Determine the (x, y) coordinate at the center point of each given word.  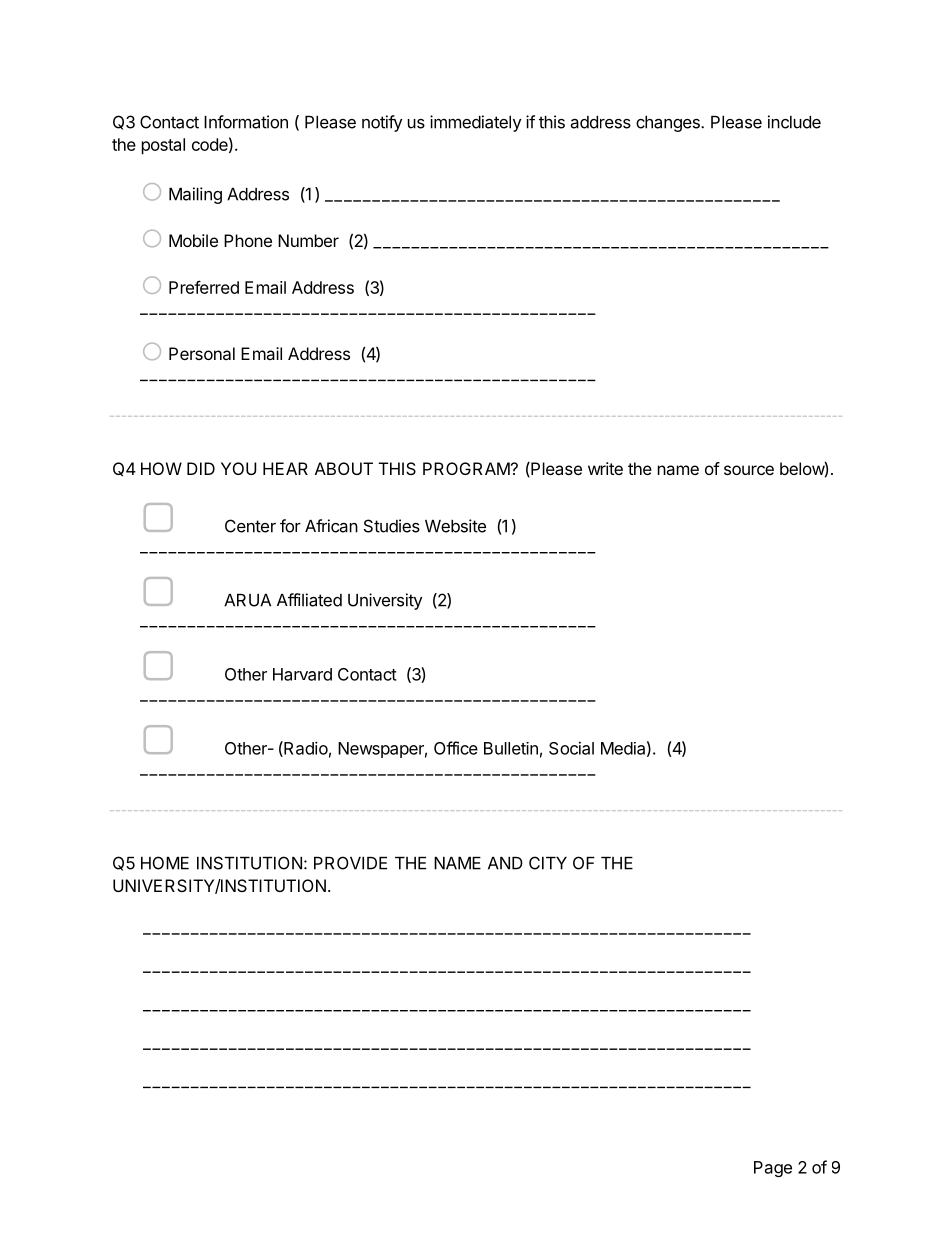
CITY (548, 863)
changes (669, 124)
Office (456, 748)
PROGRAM (466, 468)
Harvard (302, 674)
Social (571, 748)
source (749, 470)
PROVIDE (350, 863)
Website (455, 526)
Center (250, 526)
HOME (165, 863)
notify (382, 123)
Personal (202, 353)
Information (246, 122)
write (605, 468)
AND (505, 863)
